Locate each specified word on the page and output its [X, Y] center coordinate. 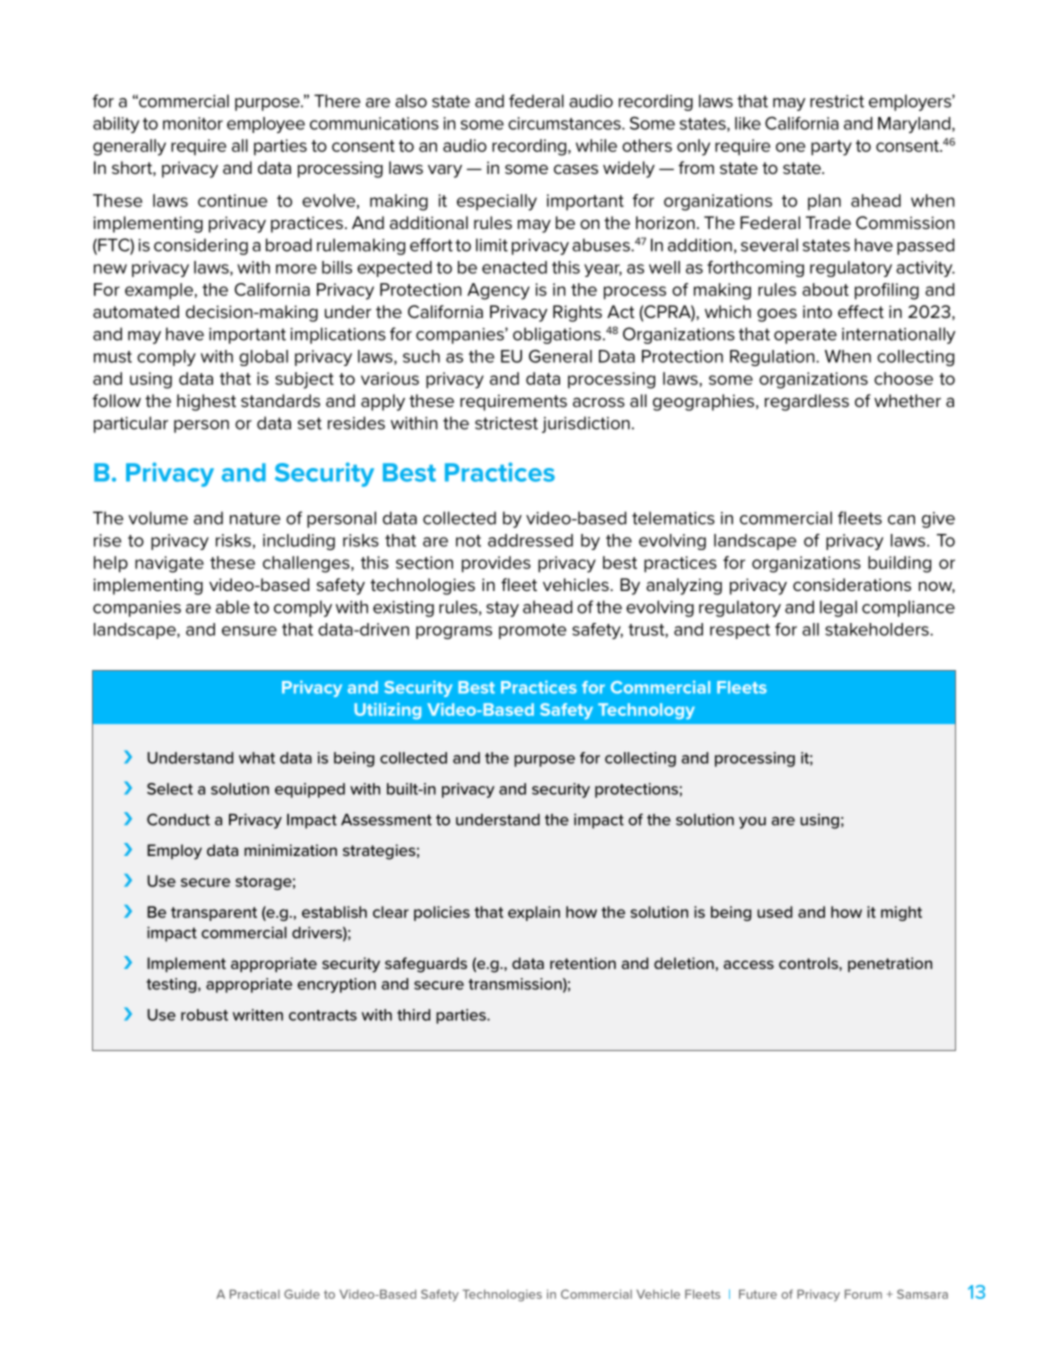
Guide [302, 1294]
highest [206, 402]
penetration [890, 964]
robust [204, 1015]
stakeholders [878, 629]
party [831, 148]
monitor [193, 123]
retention [583, 963]
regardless [807, 402]
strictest [506, 423]
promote [532, 631]
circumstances [565, 123]
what [257, 758]
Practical [255, 1294]
